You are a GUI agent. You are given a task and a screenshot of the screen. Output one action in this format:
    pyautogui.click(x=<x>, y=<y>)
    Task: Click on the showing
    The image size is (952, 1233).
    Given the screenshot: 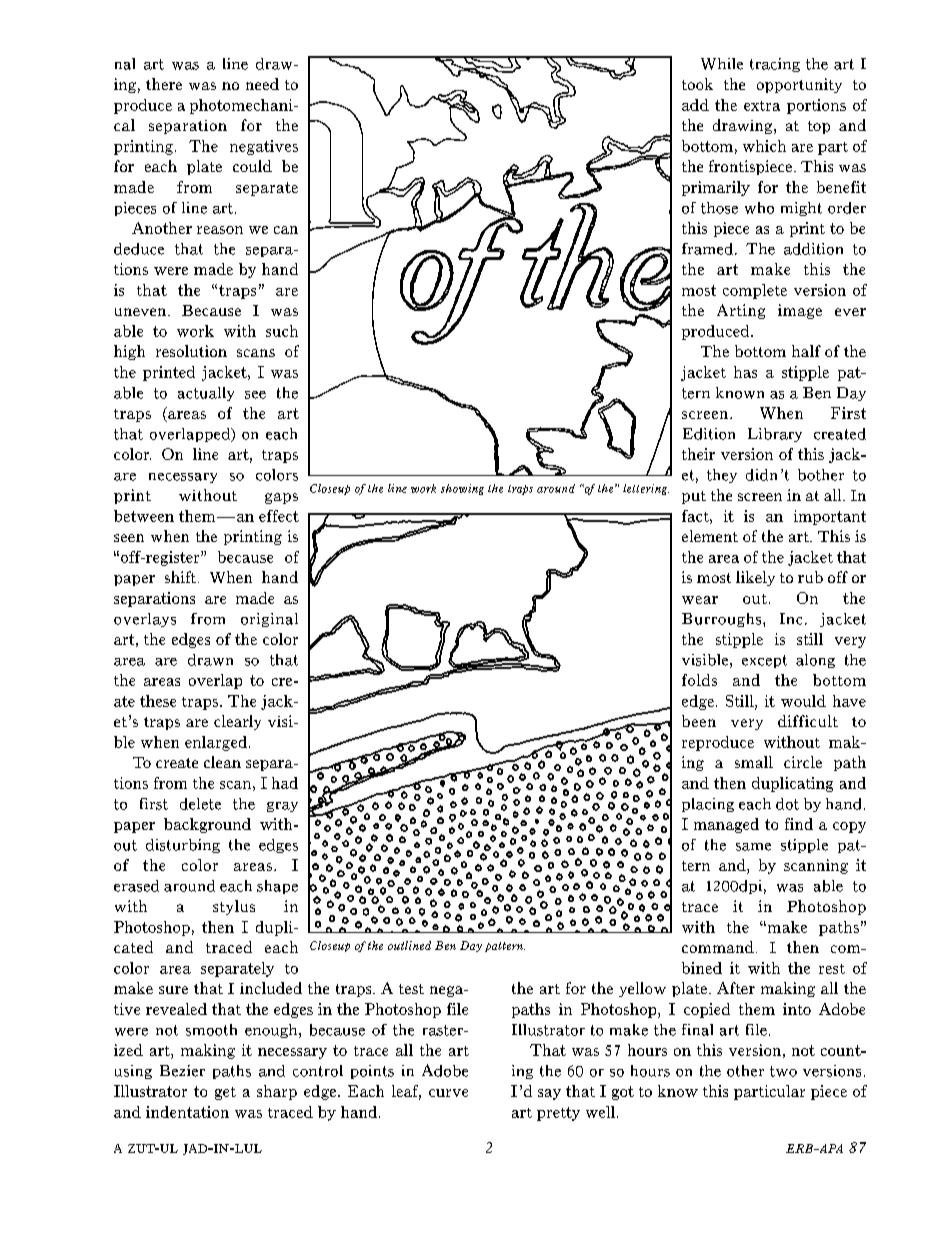 What is the action you would take?
    pyautogui.click(x=462, y=489)
